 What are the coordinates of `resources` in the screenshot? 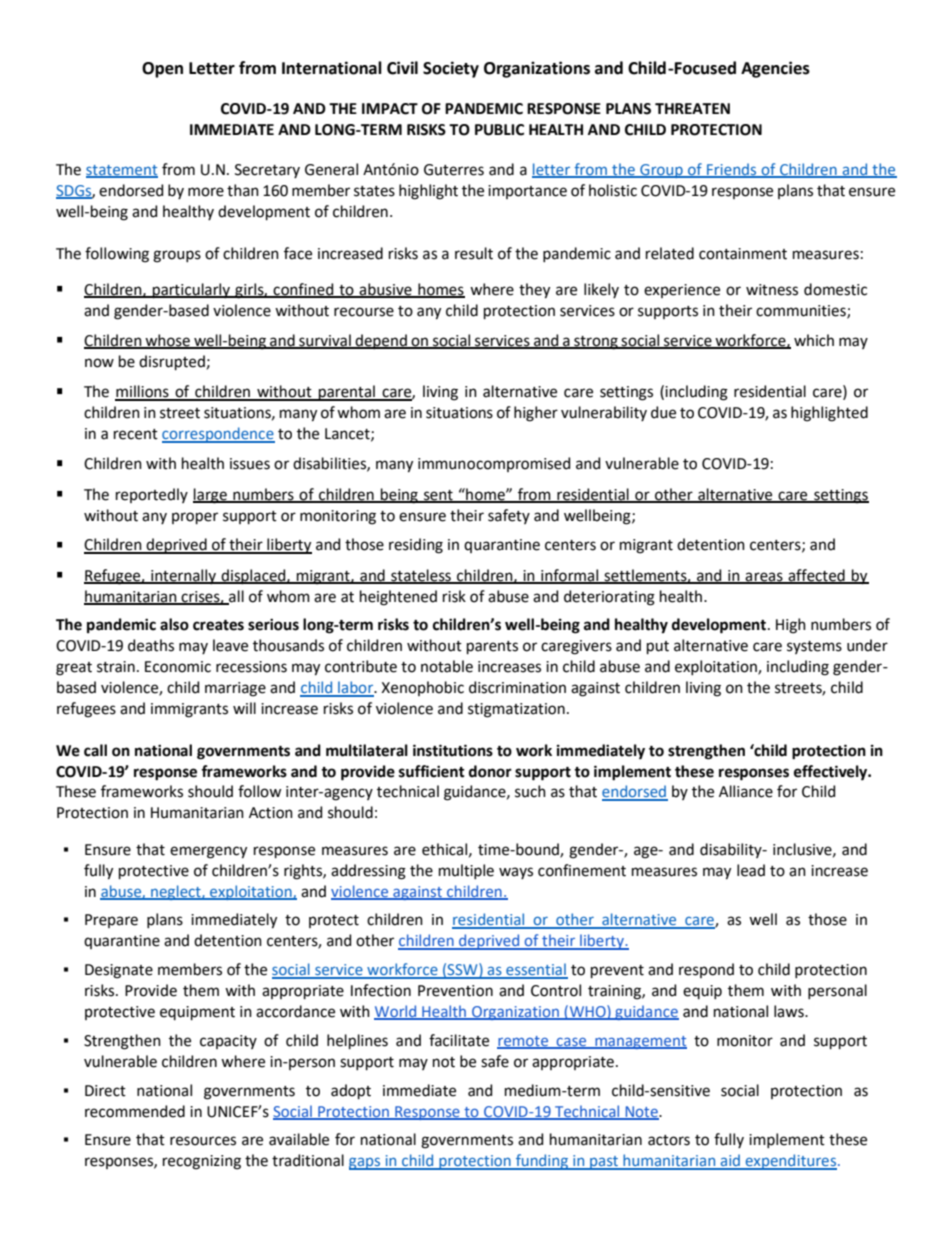 It's located at (203, 1141).
